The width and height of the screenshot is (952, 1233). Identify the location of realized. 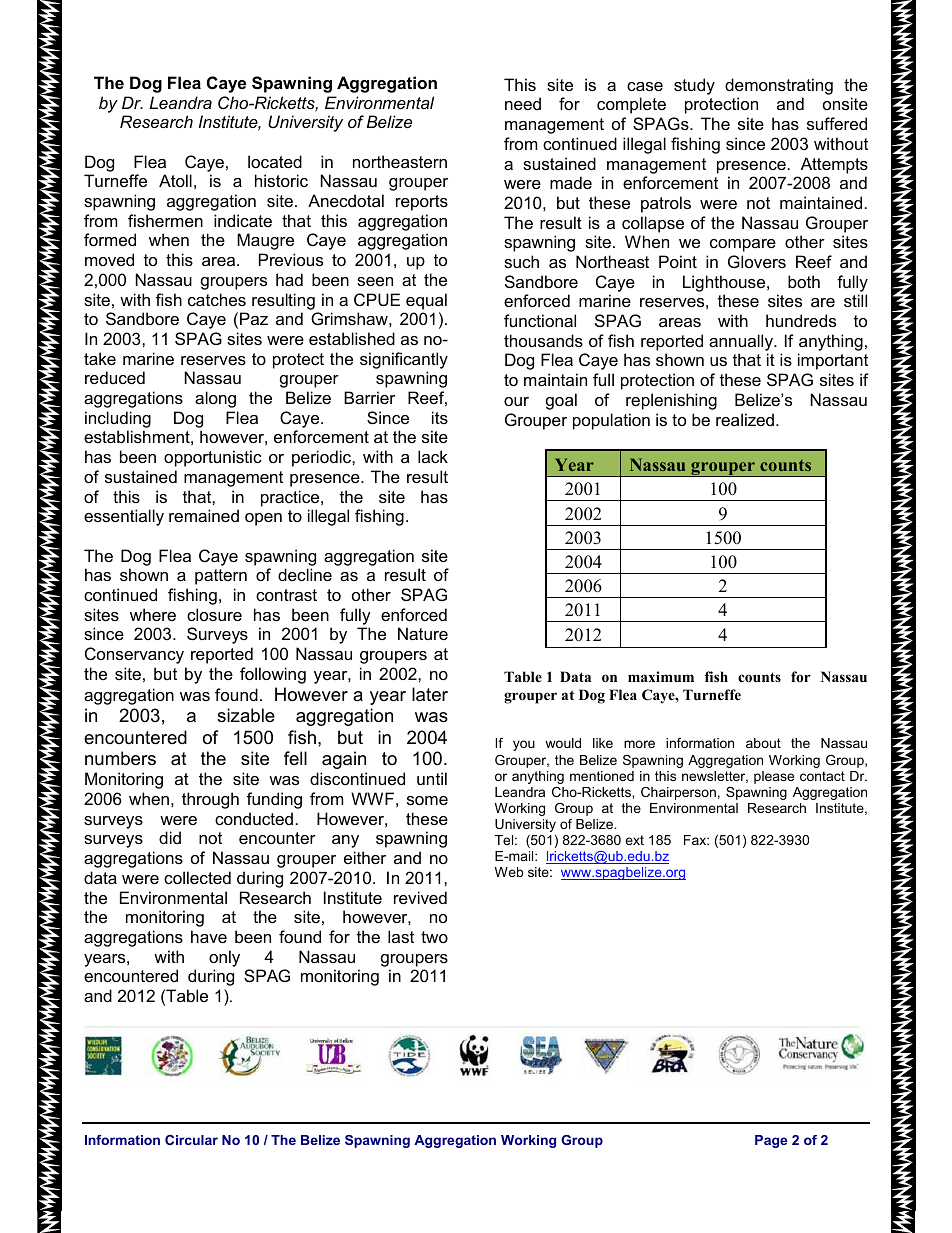
(745, 419).
